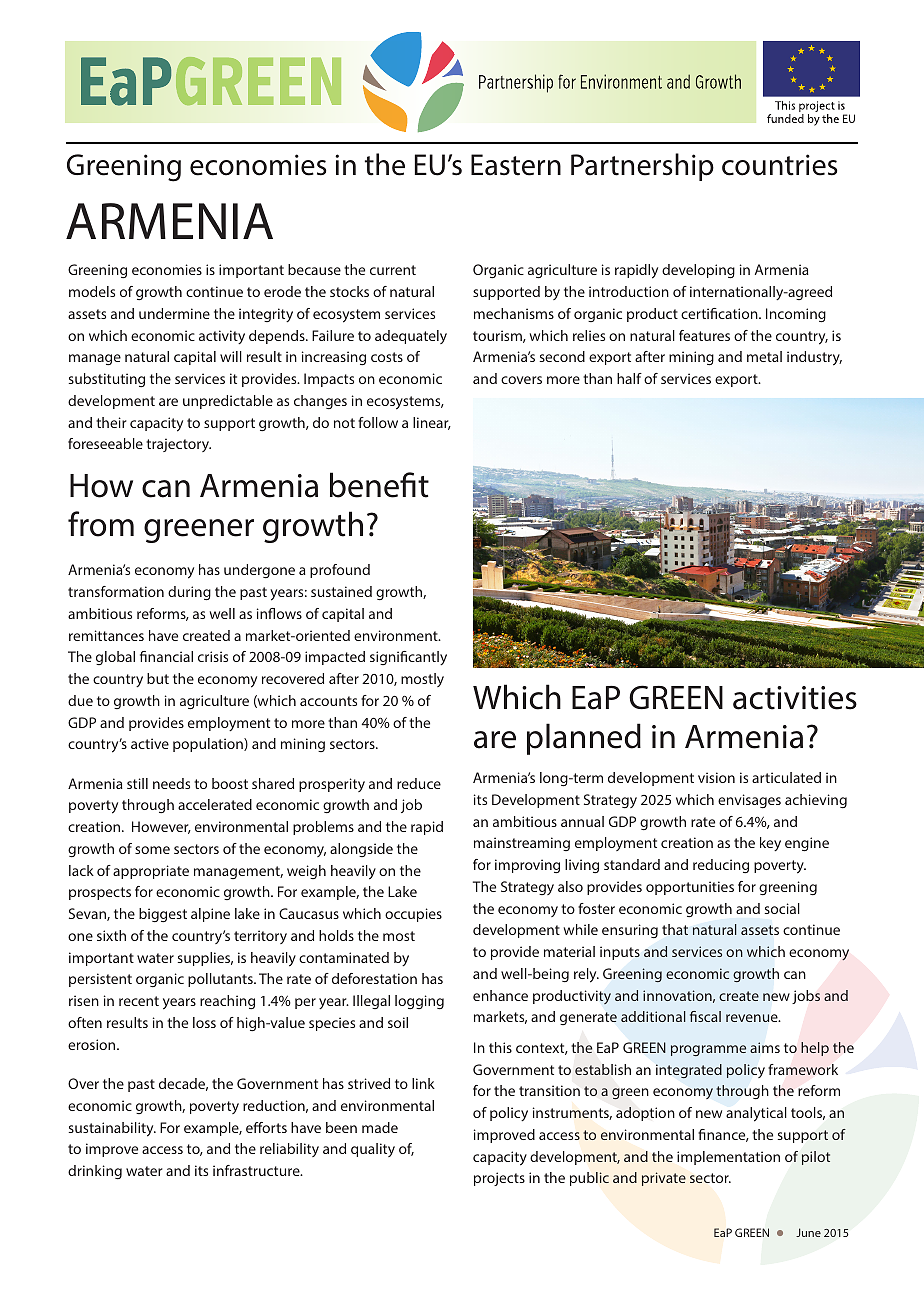 The width and height of the screenshot is (924, 1308). Describe the element at coordinates (158, 678) in the screenshot. I see `but` at that location.
